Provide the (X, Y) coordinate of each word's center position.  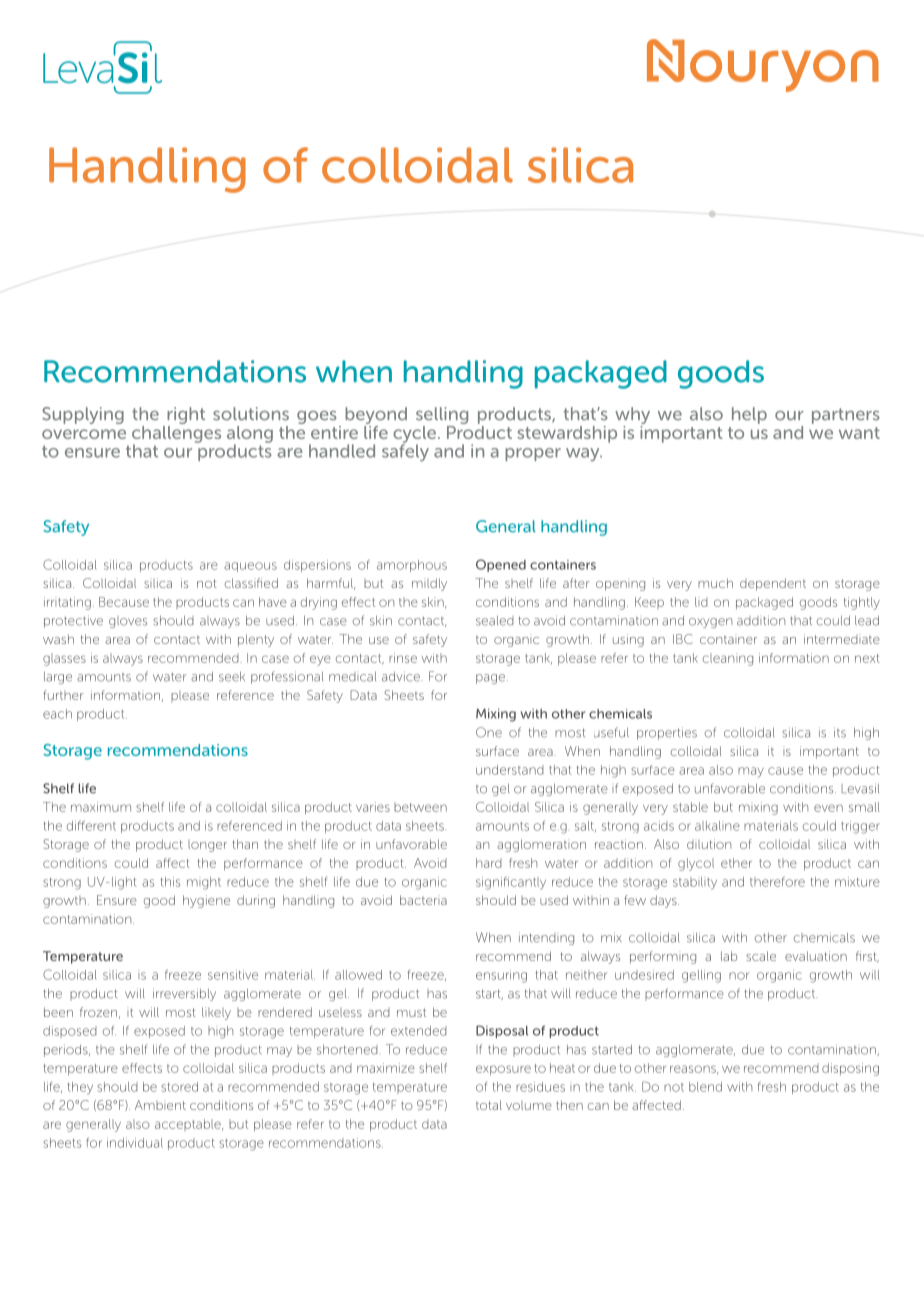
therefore (777, 881)
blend (705, 1087)
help (749, 415)
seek (232, 677)
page (490, 679)
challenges (176, 434)
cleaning (728, 659)
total (489, 1105)
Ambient (160, 1105)
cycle (416, 435)
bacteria (423, 900)
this (170, 882)
